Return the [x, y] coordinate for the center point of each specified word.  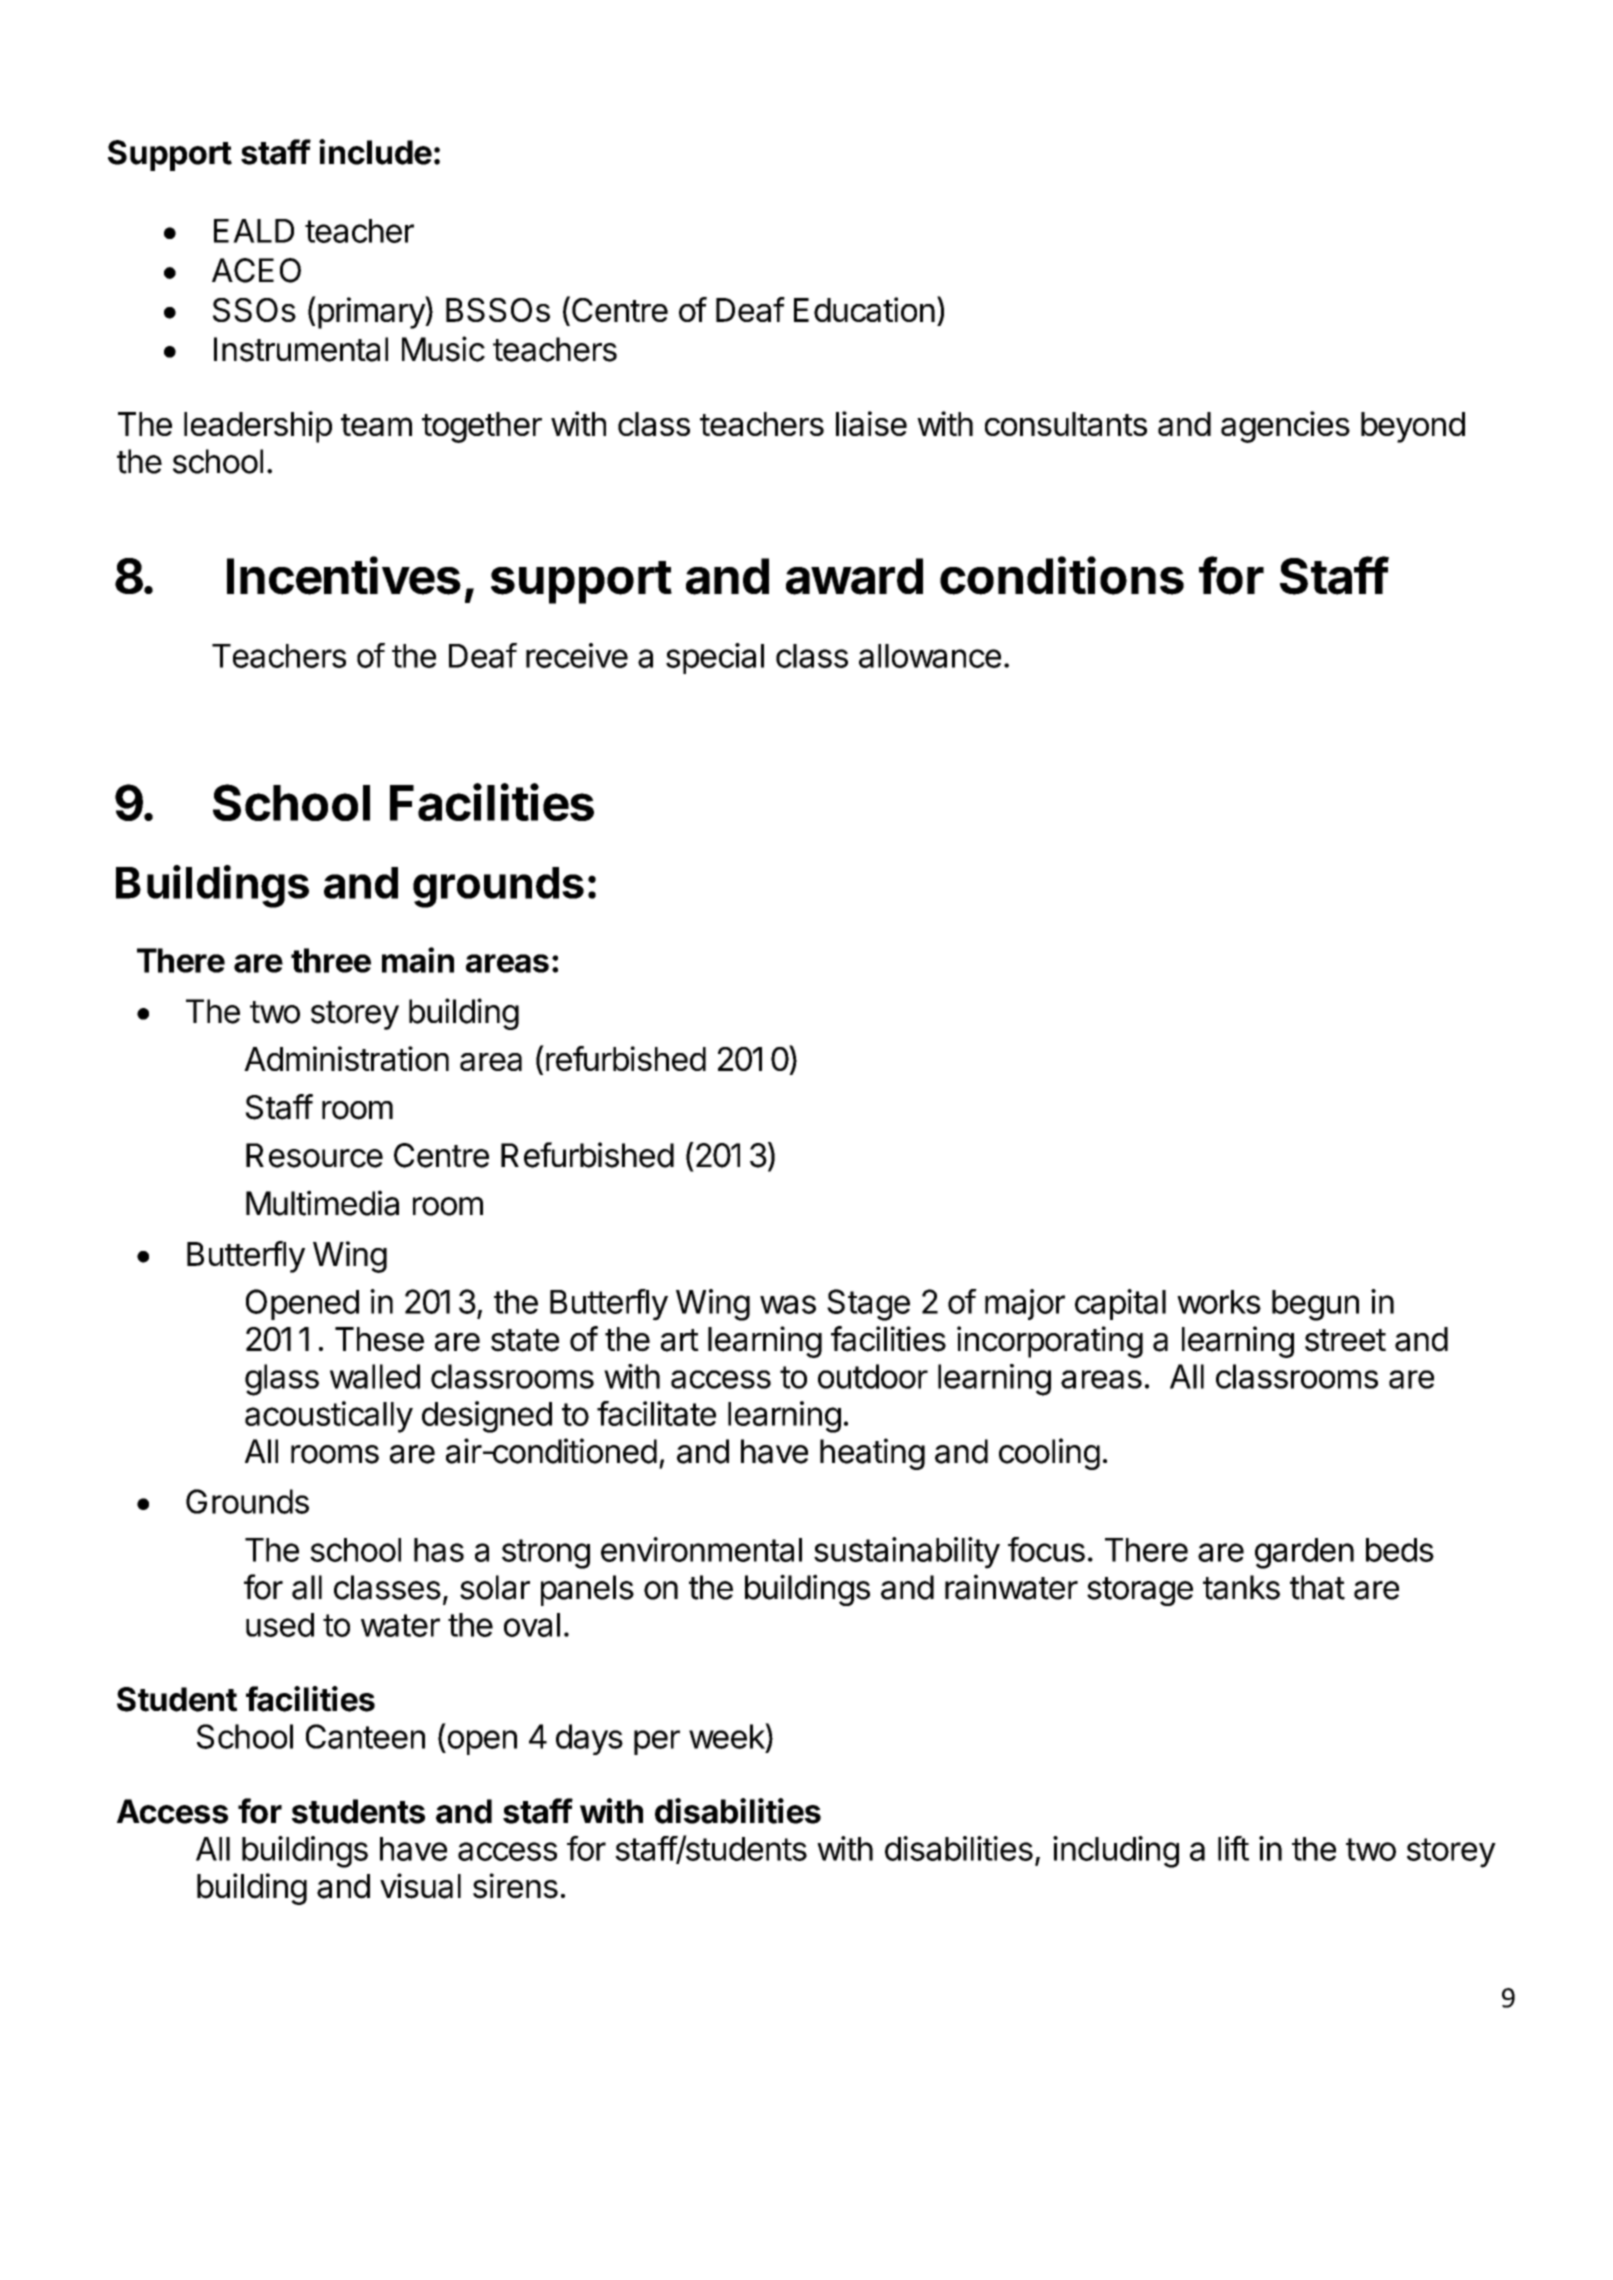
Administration [346, 1058]
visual [420, 1886]
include [375, 152]
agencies [1285, 427]
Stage [868, 1305]
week [727, 1736]
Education [864, 309]
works [1219, 1302]
